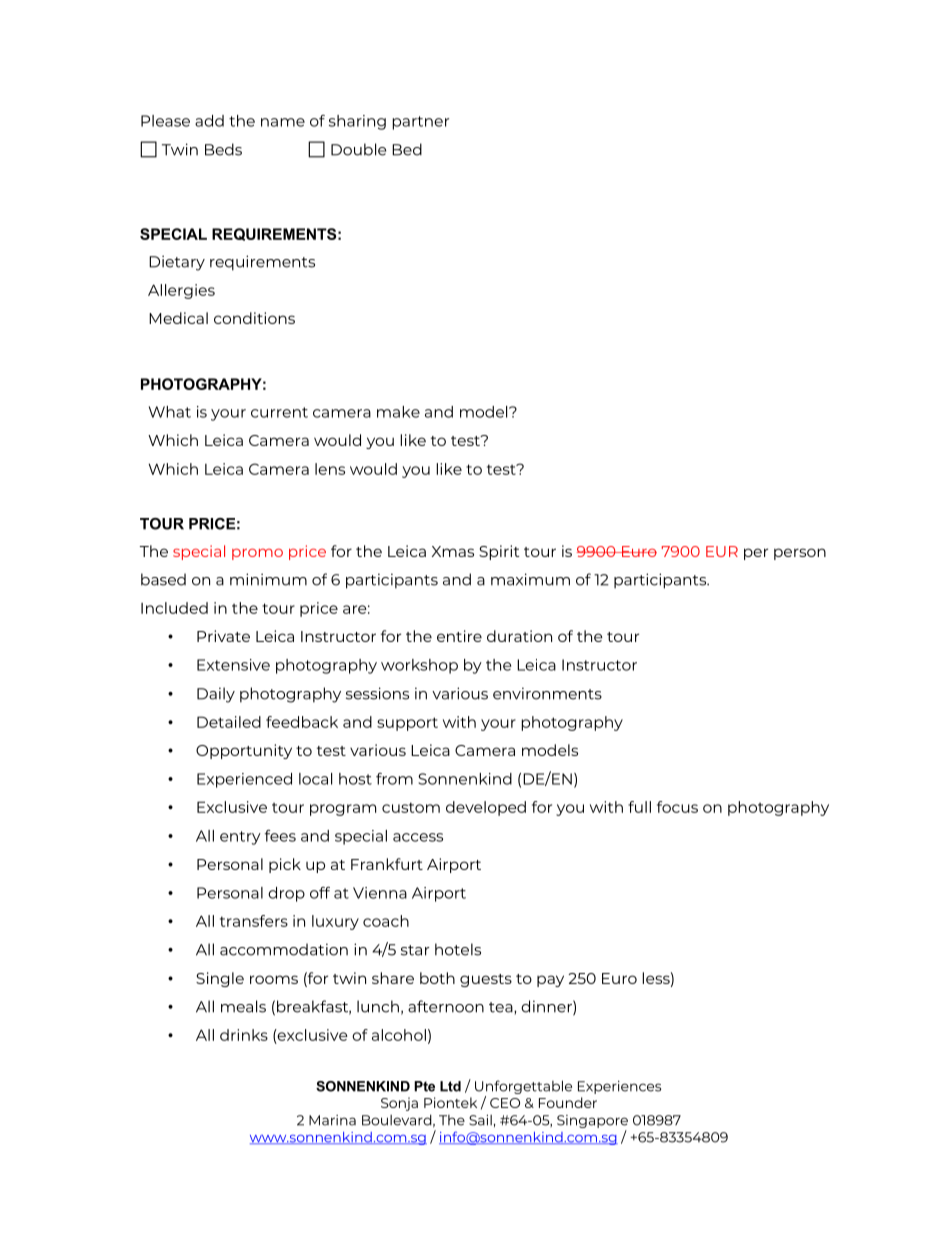  Describe the element at coordinates (358, 149) in the screenshot. I see `Double` at that location.
